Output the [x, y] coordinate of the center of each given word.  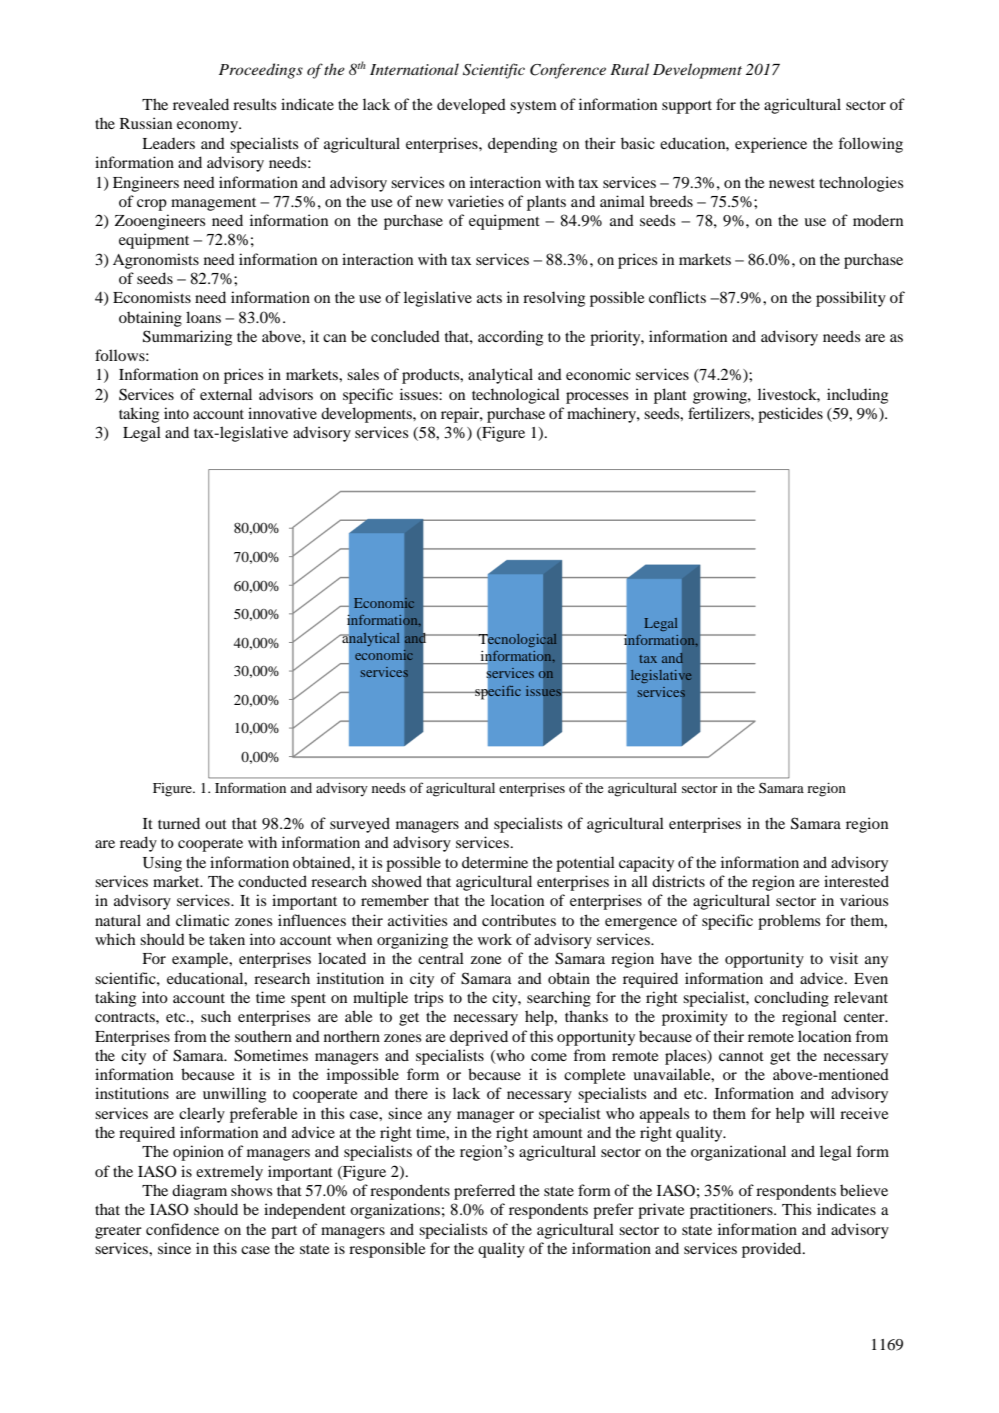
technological [516, 396]
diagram [199, 1192]
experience [771, 145]
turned [179, 823]
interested [856, 881]
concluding [791, 999]
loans [203, 317]
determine [495, 862]
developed [471, 106]
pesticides [790, 415]
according [510, 338]
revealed [201, 104]
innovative [282, 413]
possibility [851, 299]
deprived [479, 1038]
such [216, 1016]
